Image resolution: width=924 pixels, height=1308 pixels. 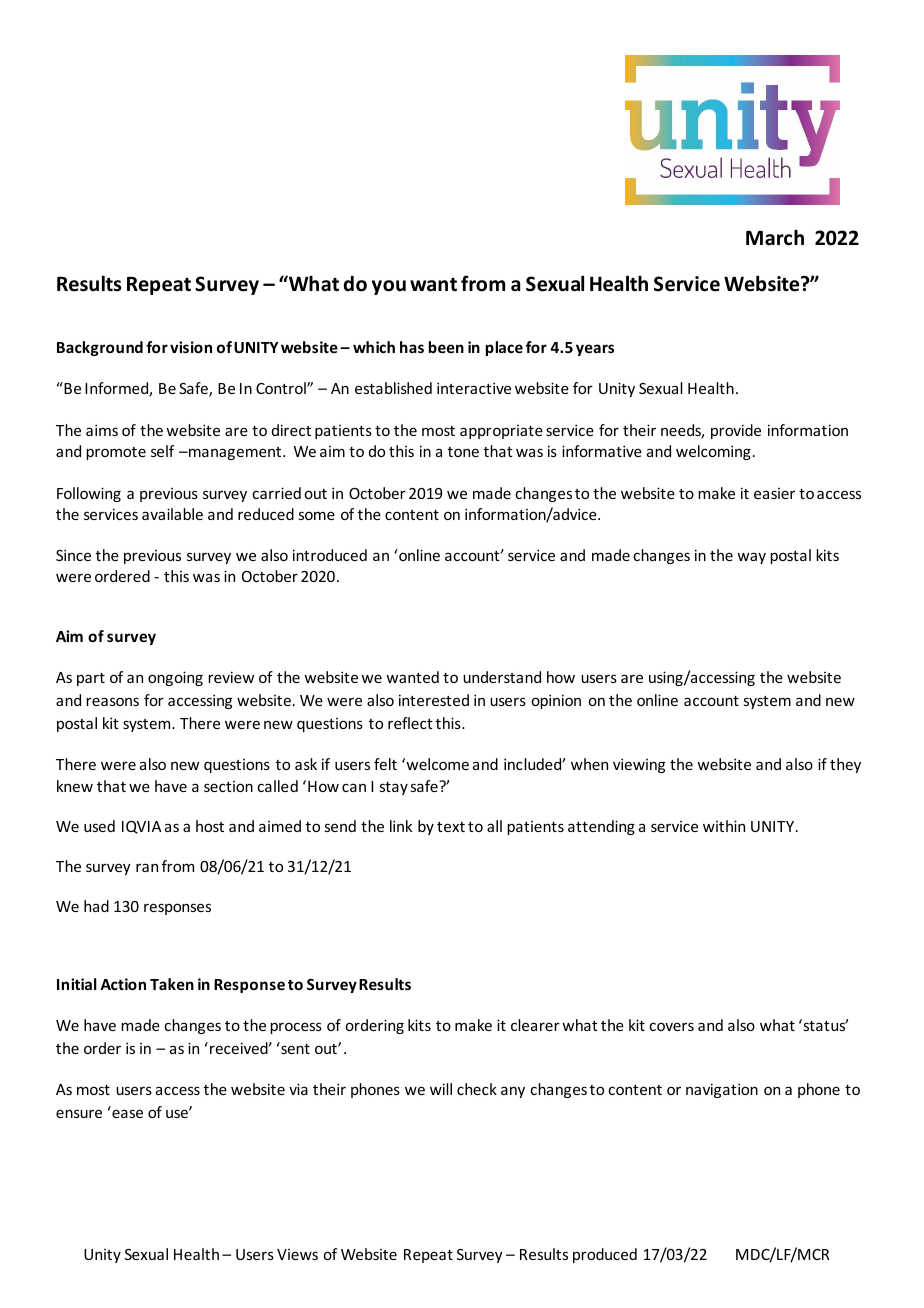 I want to click on Views, so click(x=297, y=1254).
